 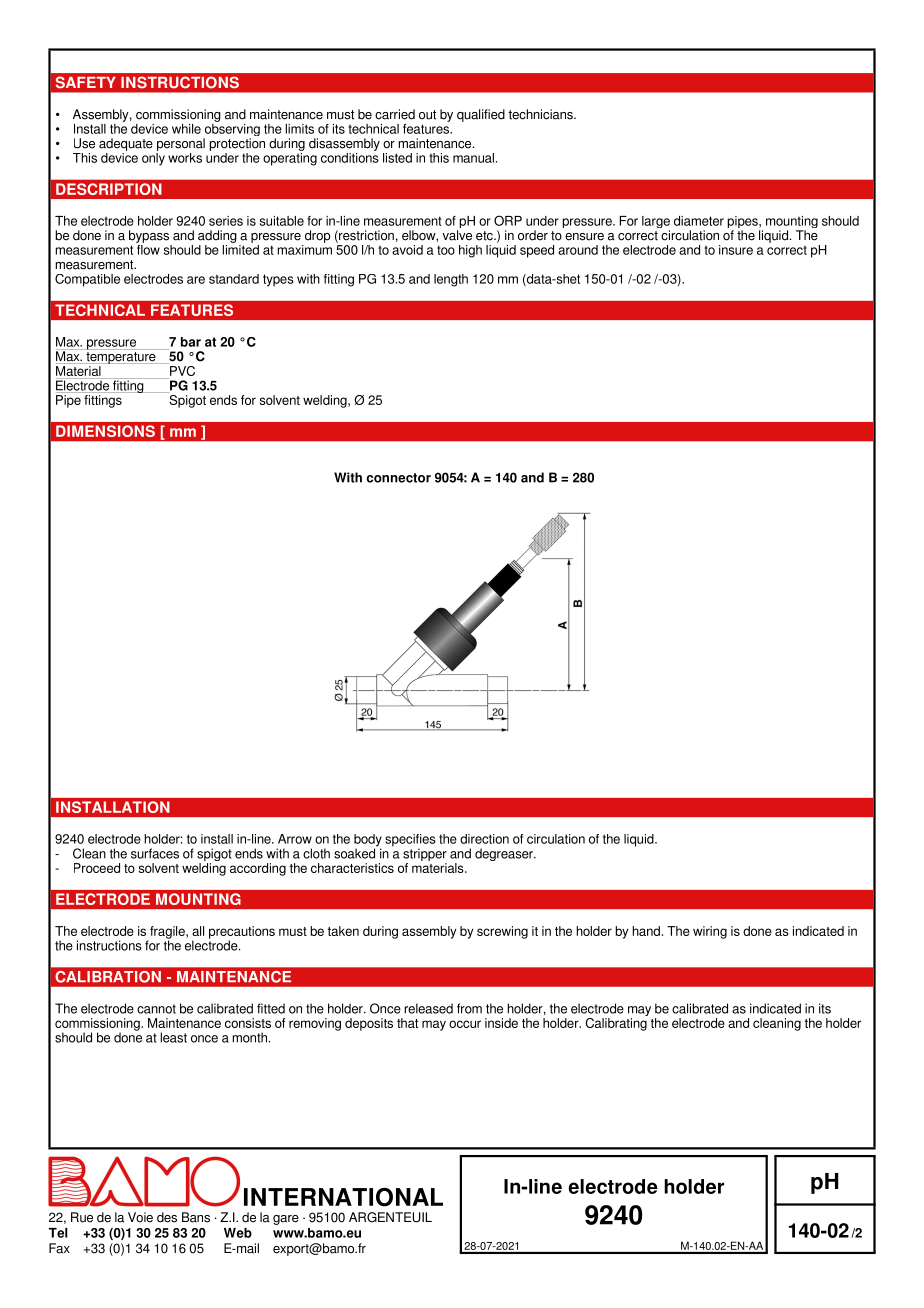 What do you see at coordinates (155, 853) in the page?
I see `surfaces` at bounding box center [155, 853].
